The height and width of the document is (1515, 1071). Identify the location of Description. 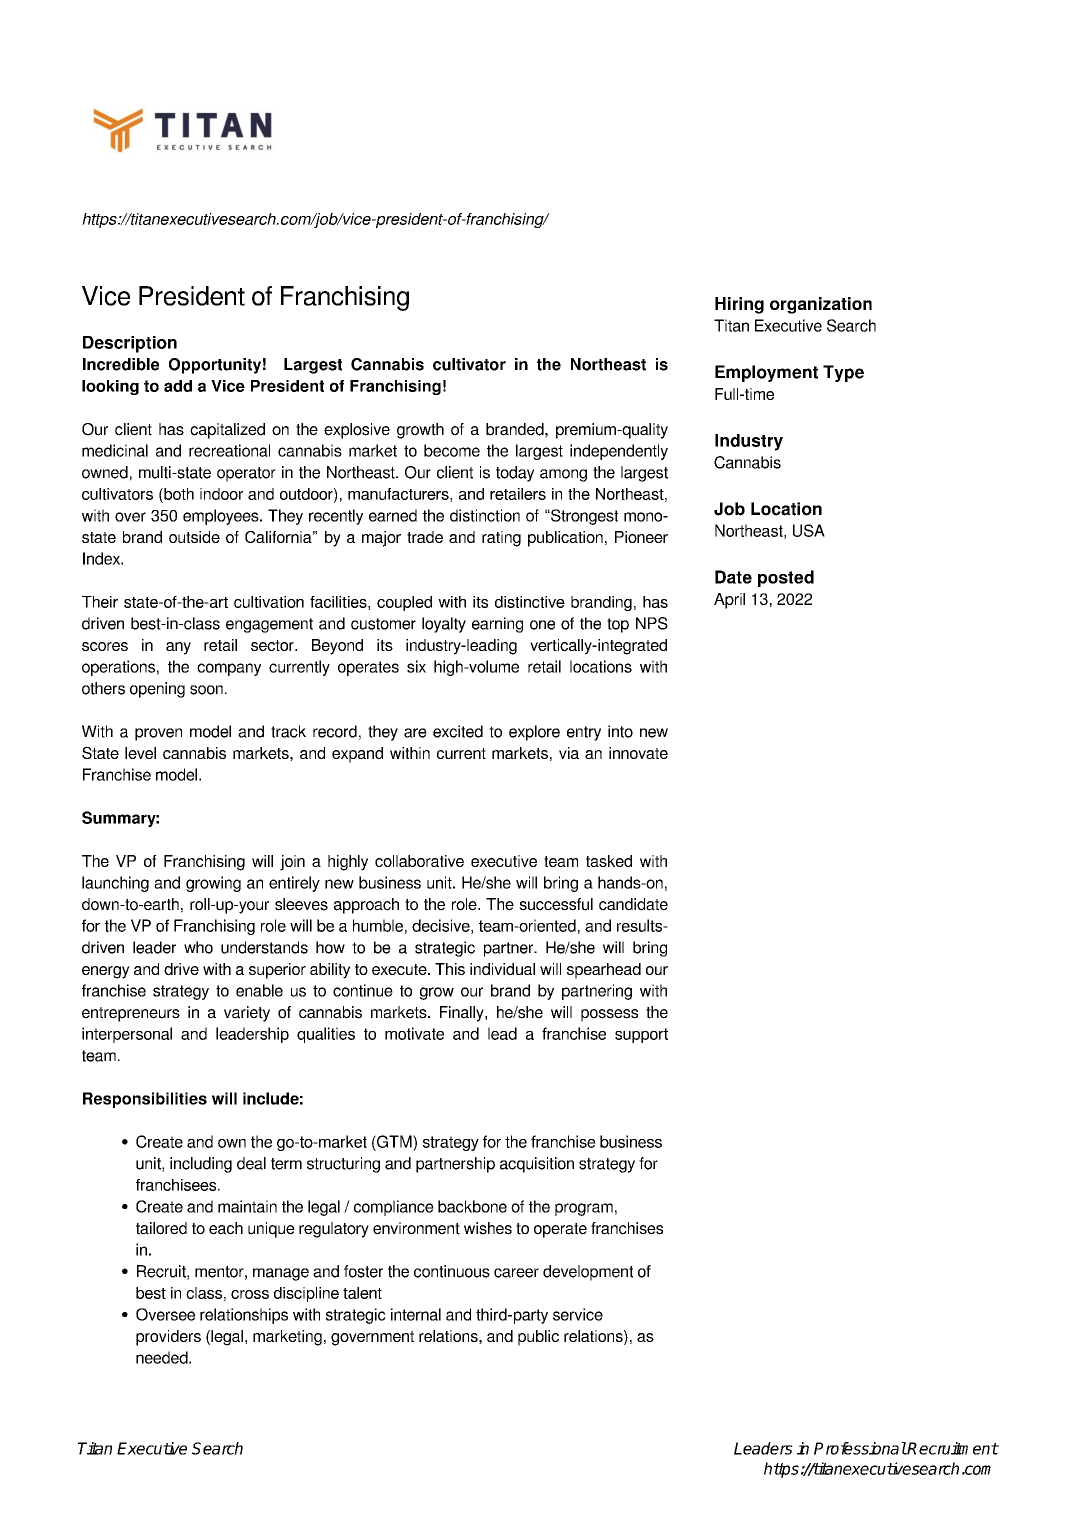
(130, 344).
